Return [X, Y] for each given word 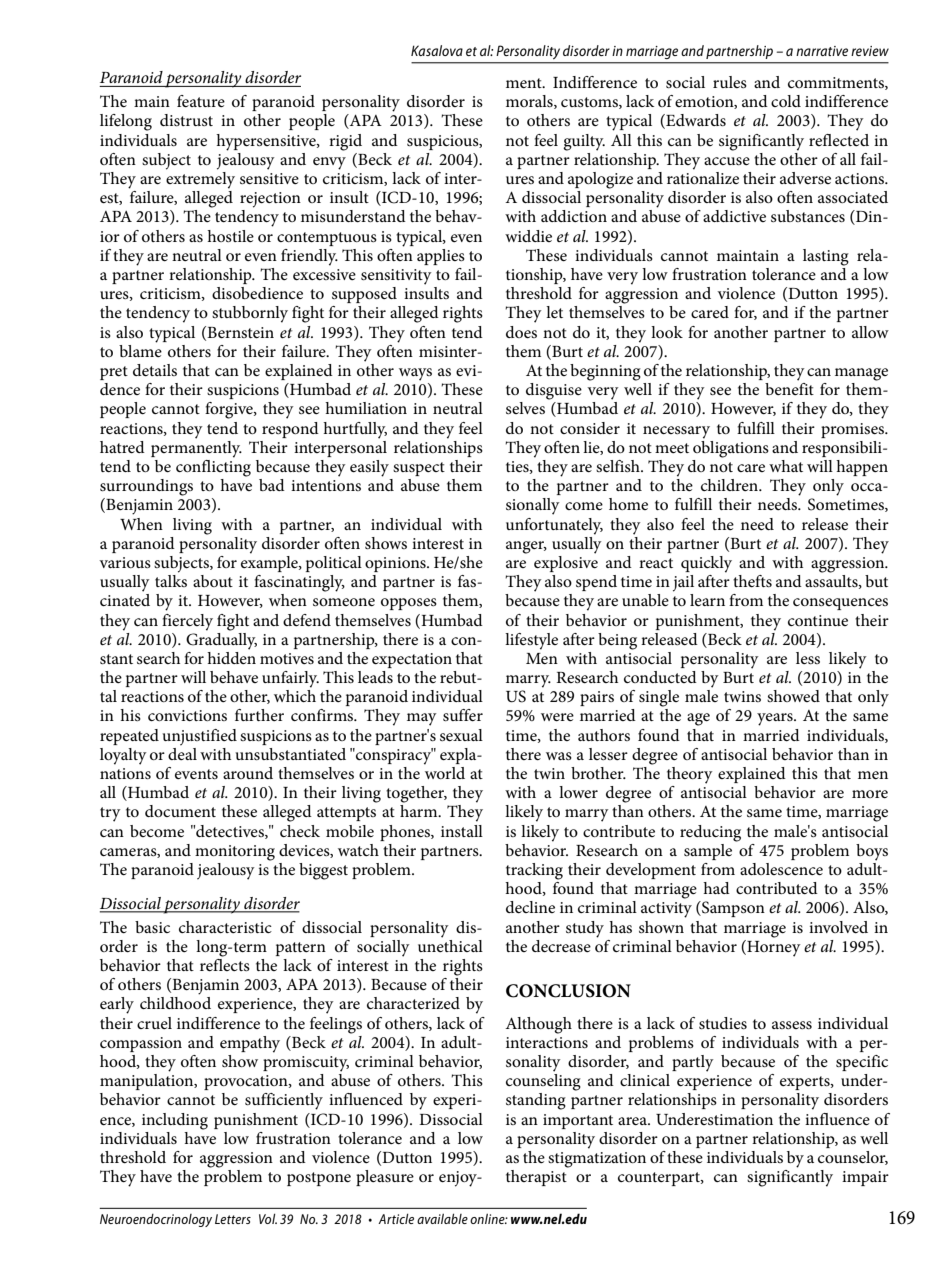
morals [530, 102]
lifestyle [531, 641]
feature [201, 101]
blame [140, 349]
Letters [233, 1219]
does [521, 332]
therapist [536, 1178]
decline [530, 907]
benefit [789, 387]
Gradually [221, 640]
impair [865, 1178]
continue [818, 620]
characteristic [225, 927]
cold [786, 101]
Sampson [732, 909]
